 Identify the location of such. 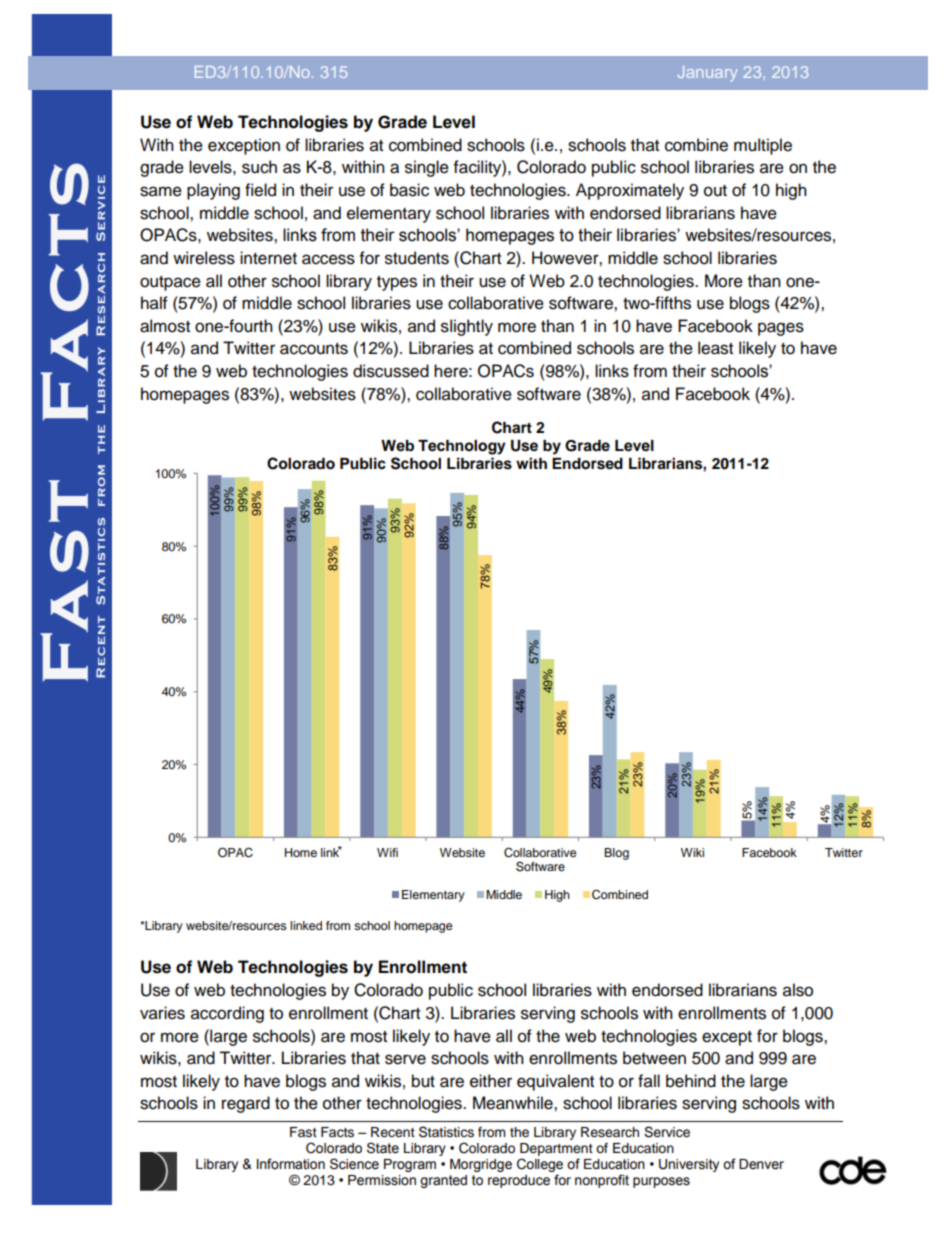
(259, 167).
